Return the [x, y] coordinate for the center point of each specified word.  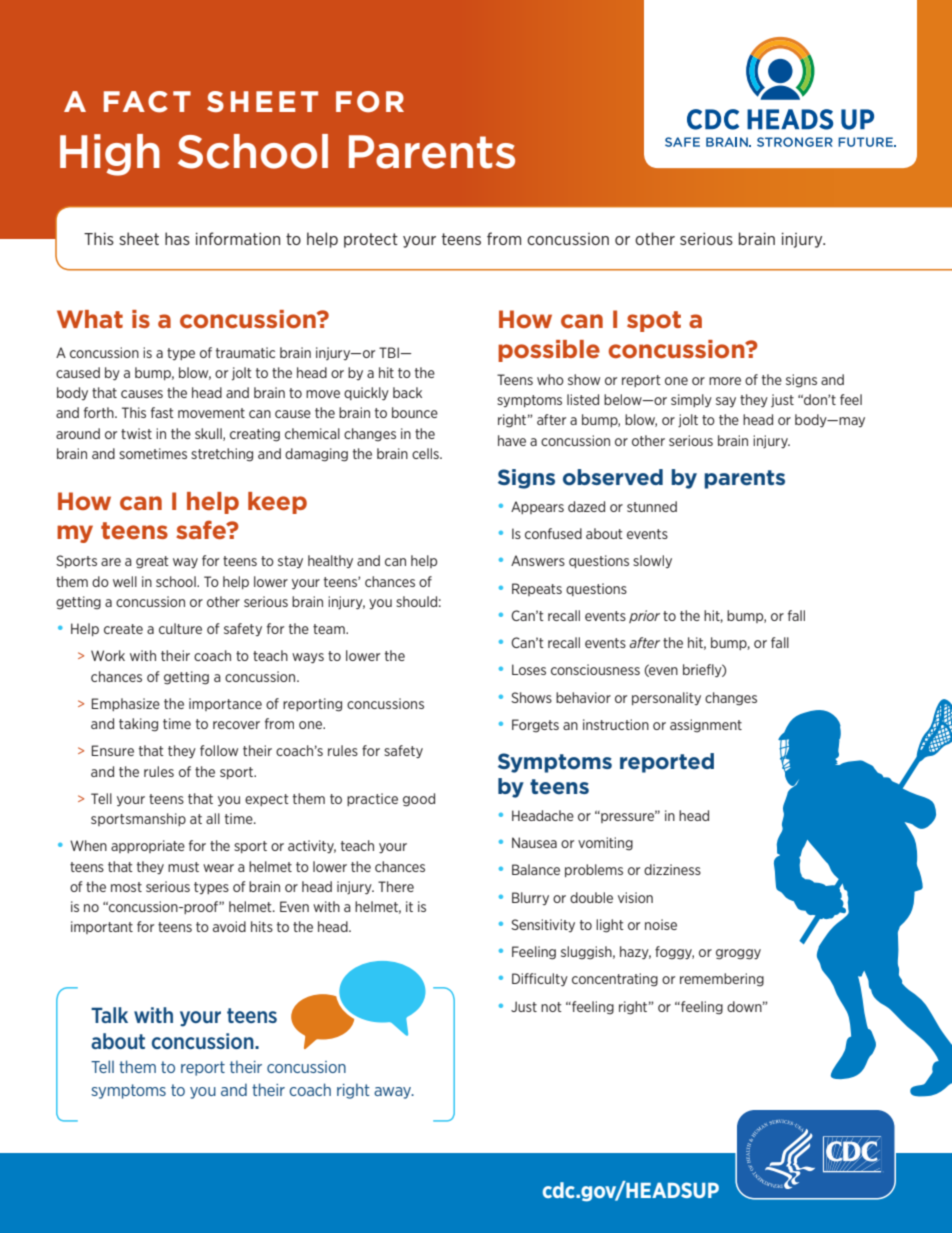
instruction [616, 724]
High [110, 155]
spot [654, 321]
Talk [109, 1015]
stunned [652, 506]
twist [136, 433]
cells [426, 453]
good [419, 800]
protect [371, 240]
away [394, 1093]
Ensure [112, 750]
